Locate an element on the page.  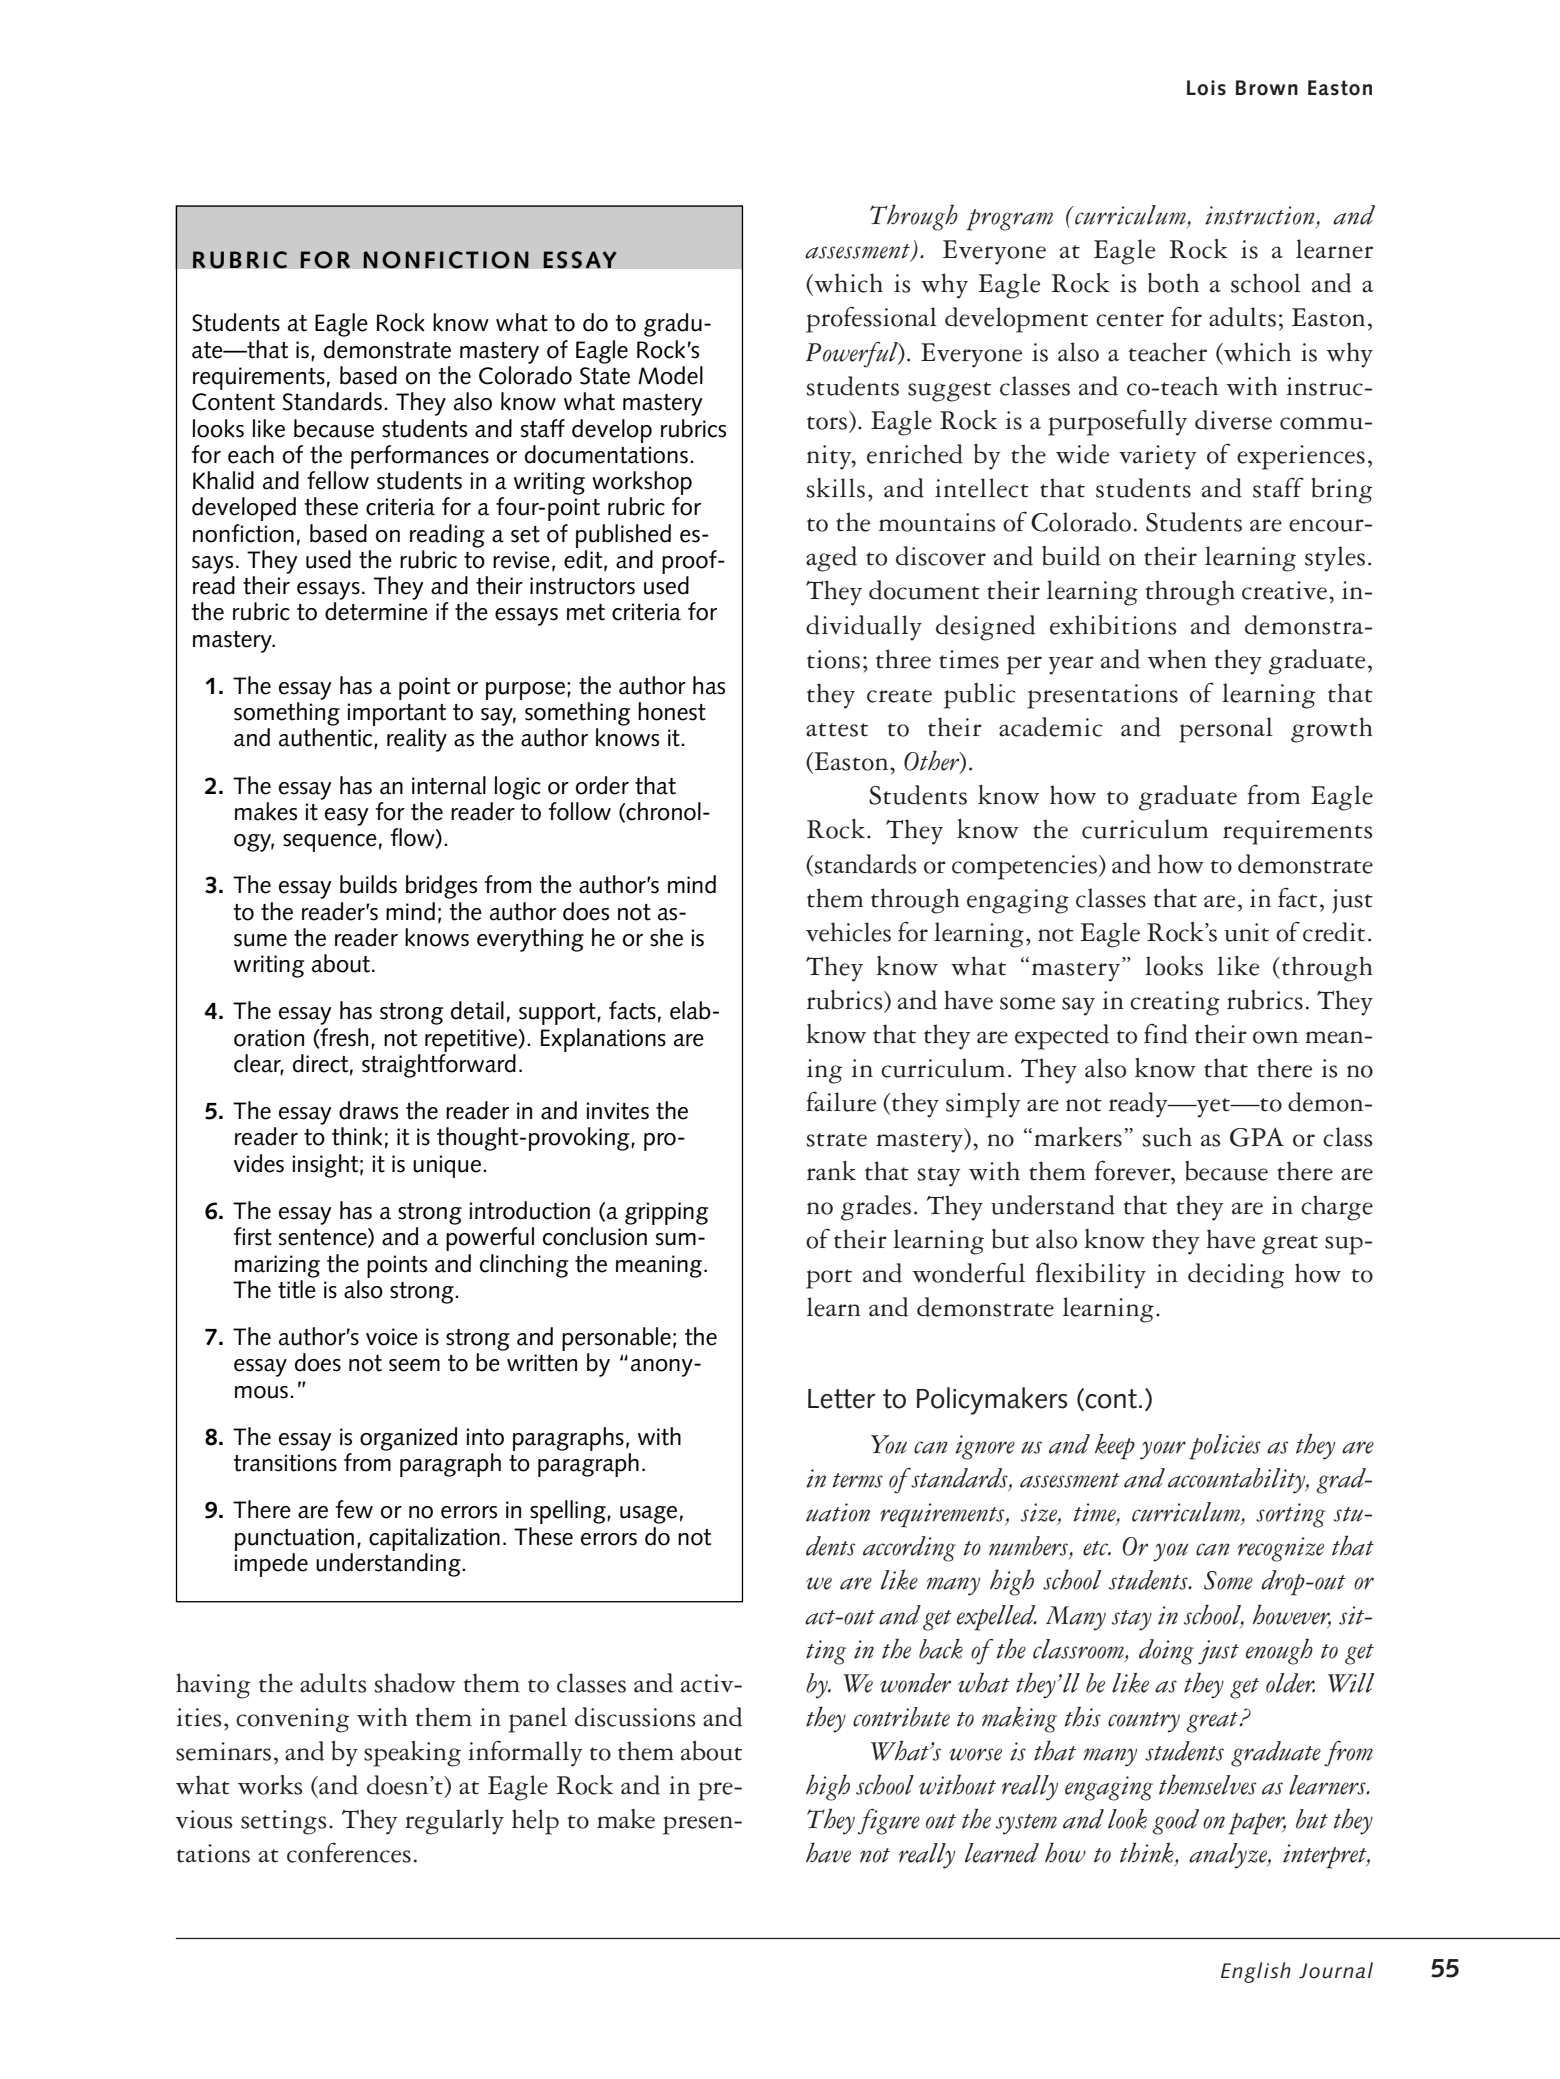
personal is located at coordinates (1226, 730).
